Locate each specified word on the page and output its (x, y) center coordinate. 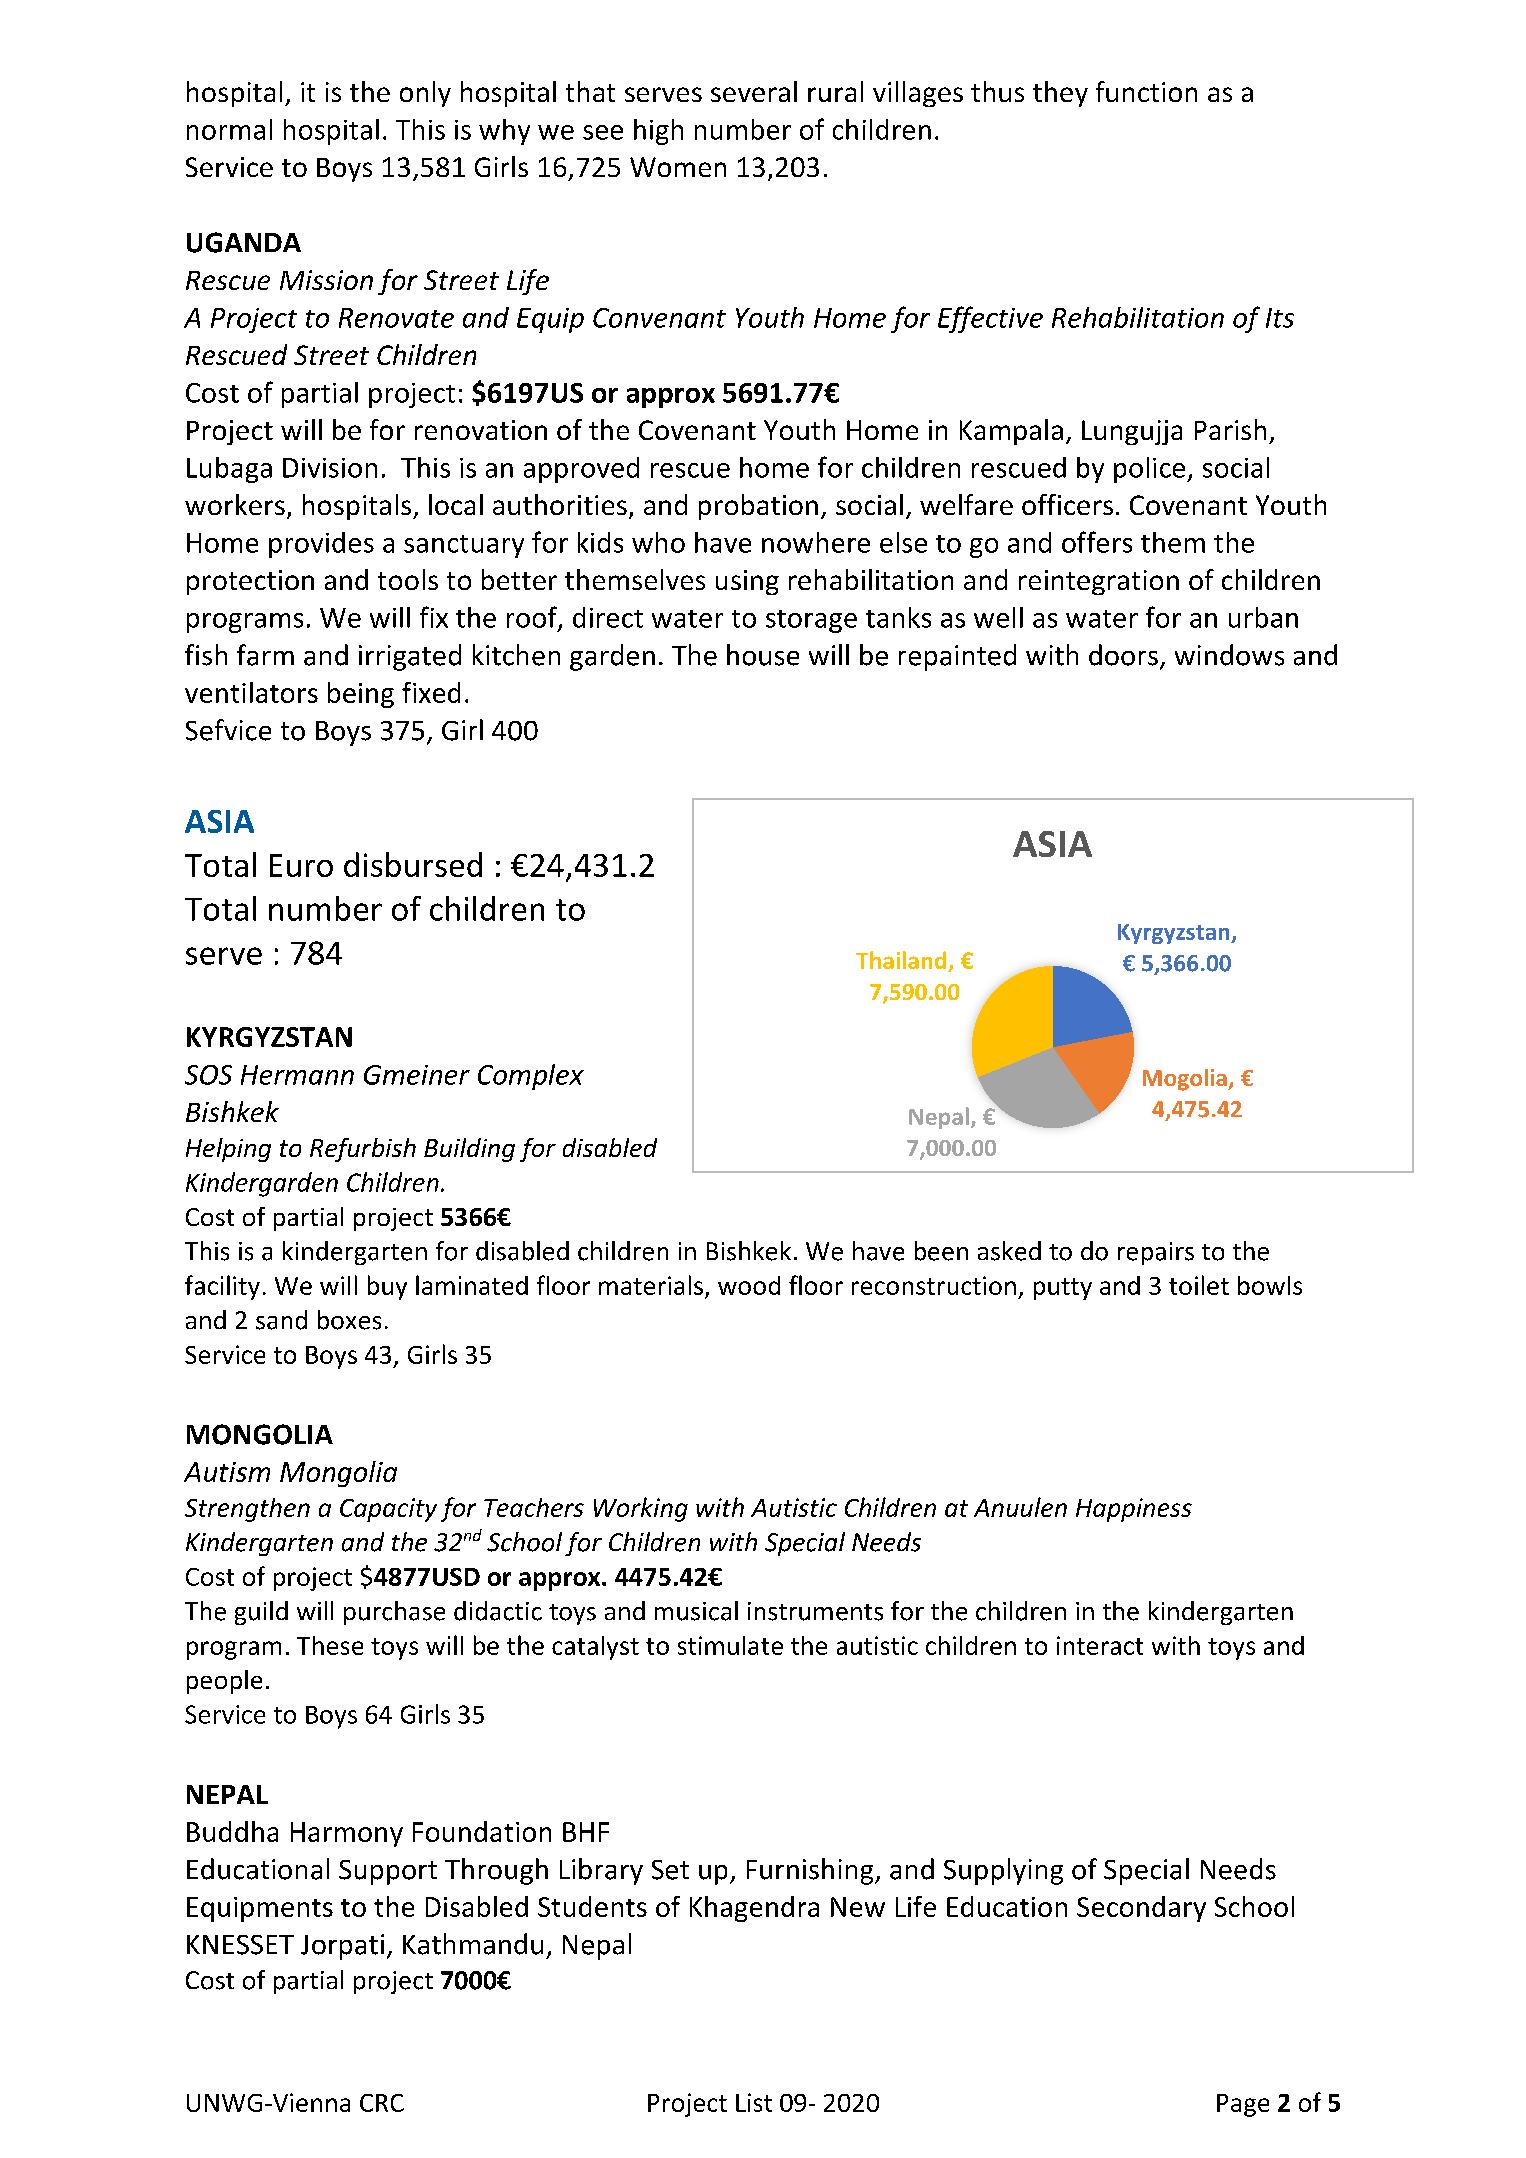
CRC (382, 2103)
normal (229, 129)
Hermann (297, 1075)
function (1146, 91)
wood (749, 1285)
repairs (1156, 1253)
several (754, 91)
